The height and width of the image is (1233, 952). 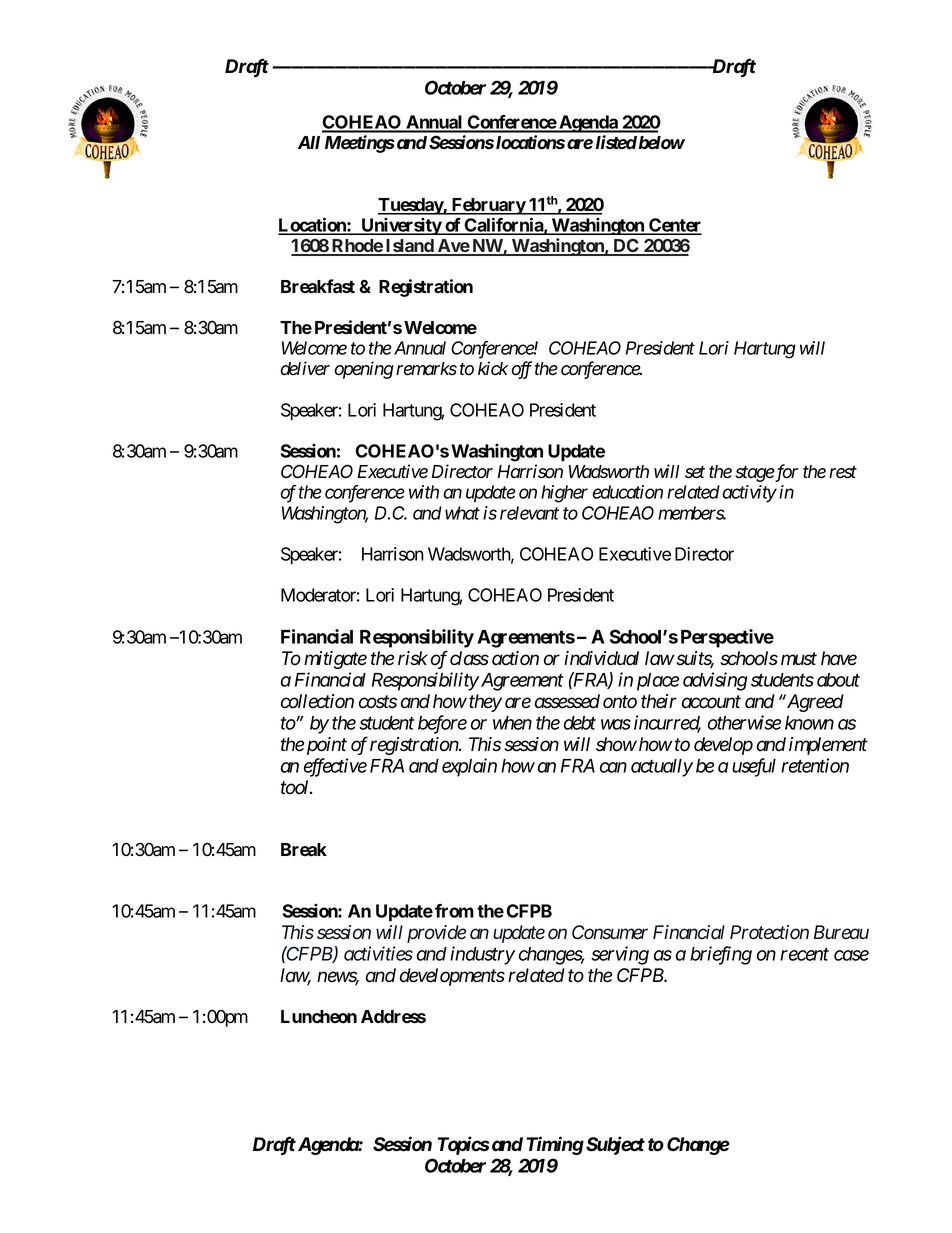 I want to click on with, so click(x=424, y=492).
